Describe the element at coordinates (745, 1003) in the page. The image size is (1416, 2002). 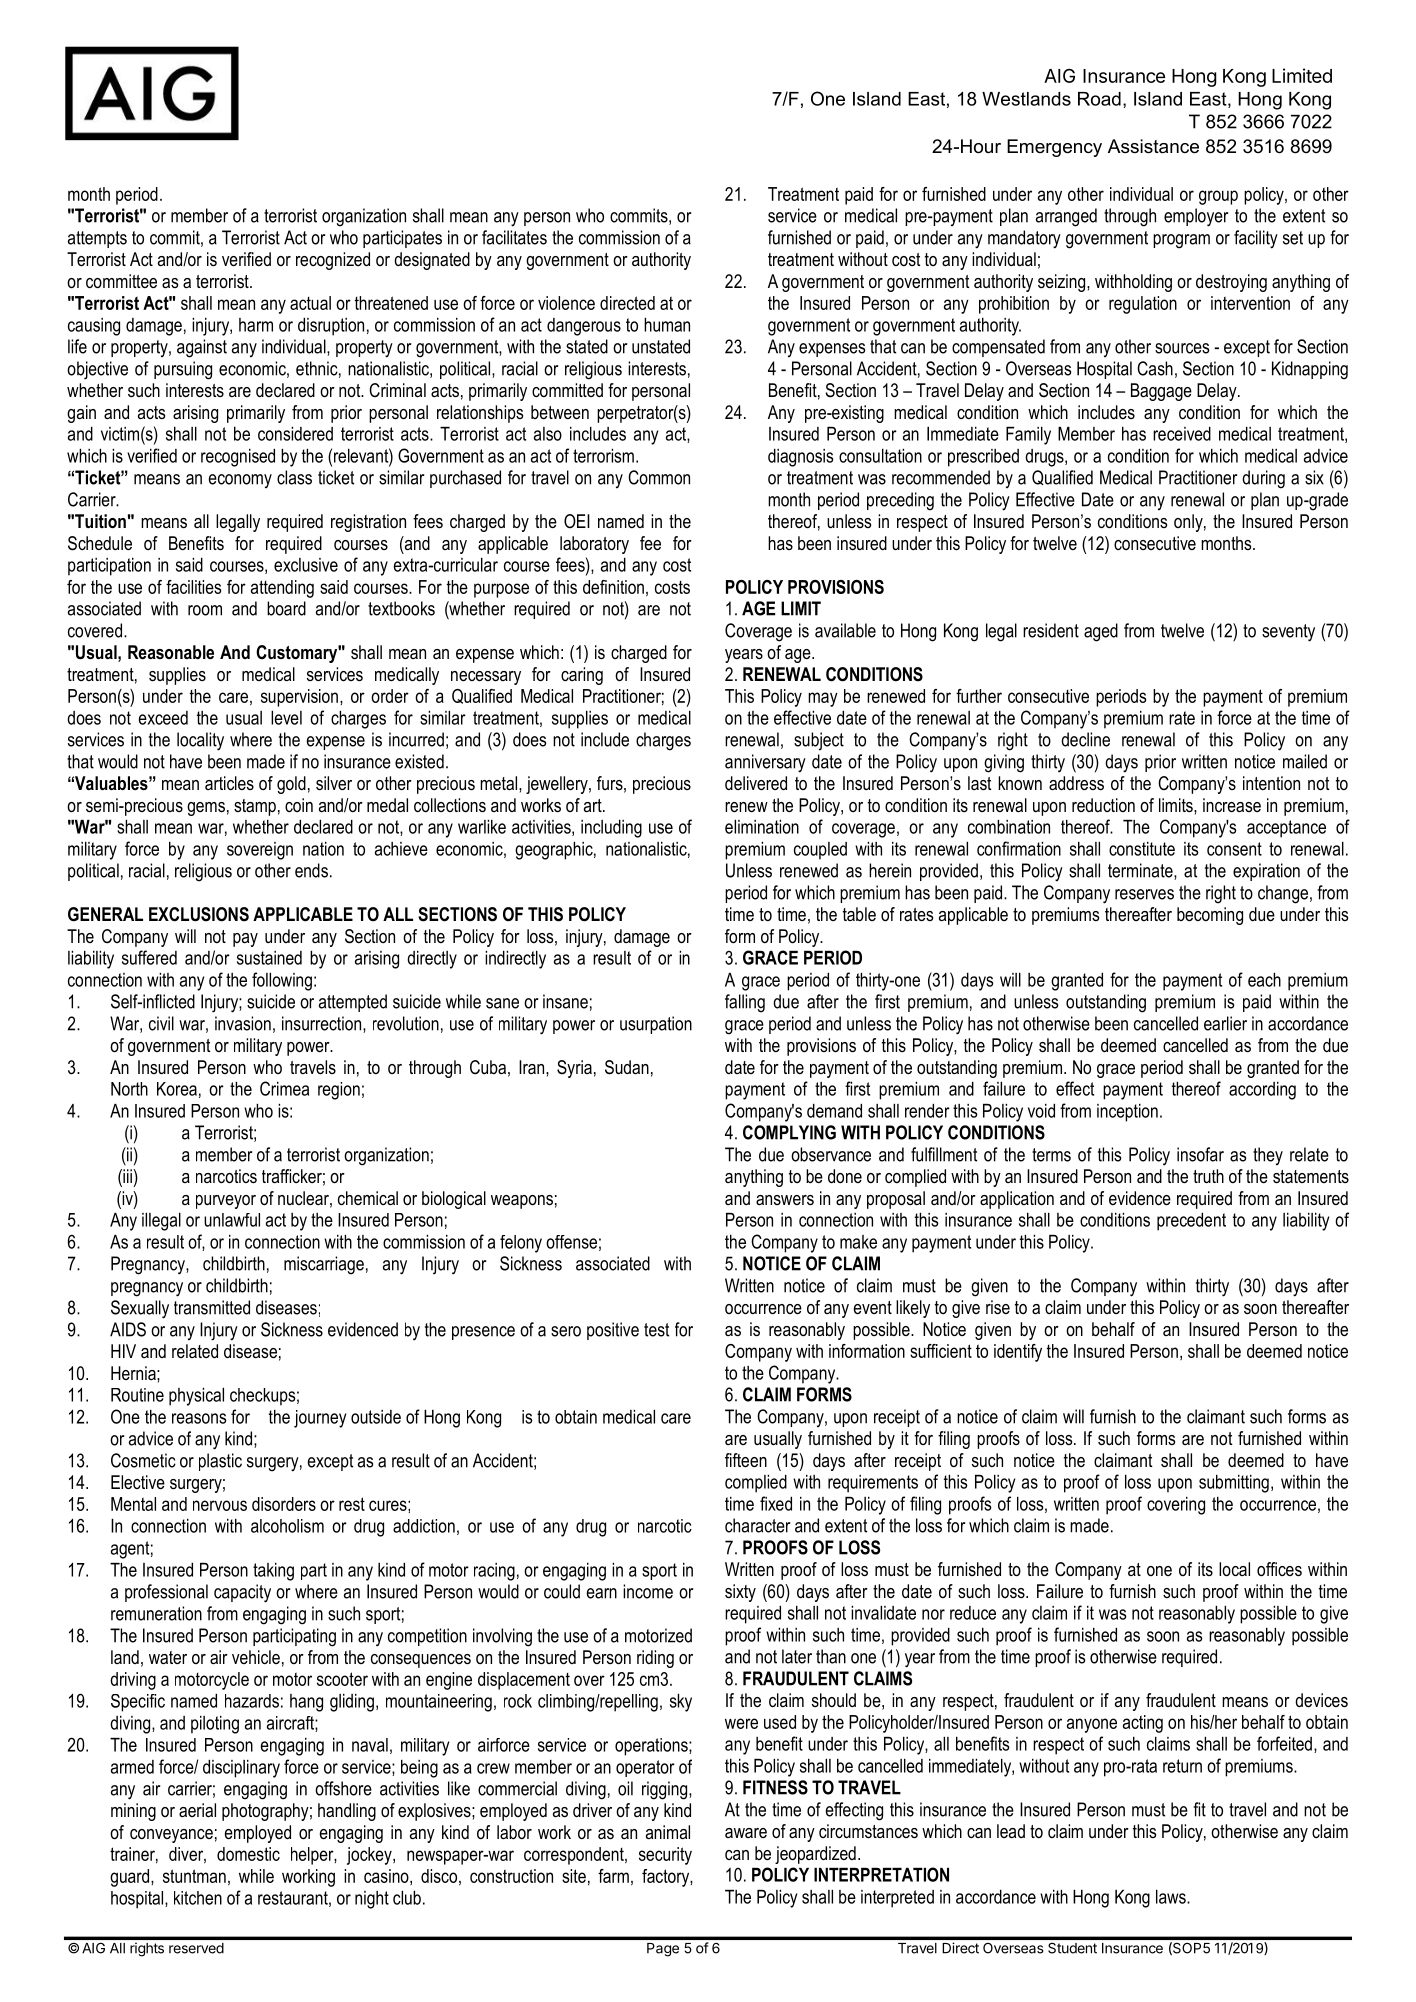
I see `falling` at that location.
